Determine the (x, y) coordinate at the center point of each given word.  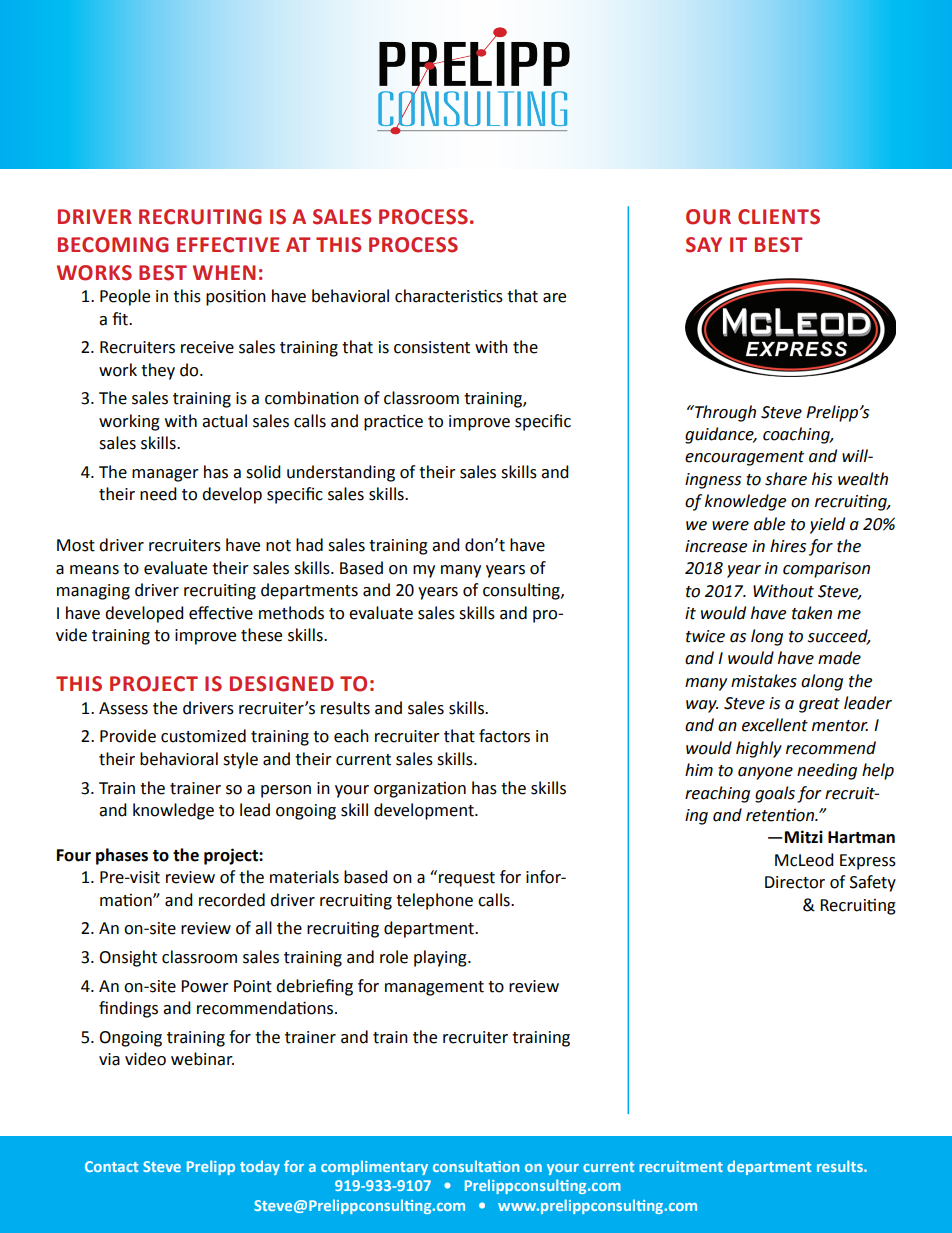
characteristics (449, 296)
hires (788, 546)
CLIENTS (779, 217)
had (309, 545)
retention (781, 815)
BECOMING (113, 245)
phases (122, 856)
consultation (476, 1166)
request (467, 879)
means (94, 570)
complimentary (374, 1167)
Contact (111, 1166)
